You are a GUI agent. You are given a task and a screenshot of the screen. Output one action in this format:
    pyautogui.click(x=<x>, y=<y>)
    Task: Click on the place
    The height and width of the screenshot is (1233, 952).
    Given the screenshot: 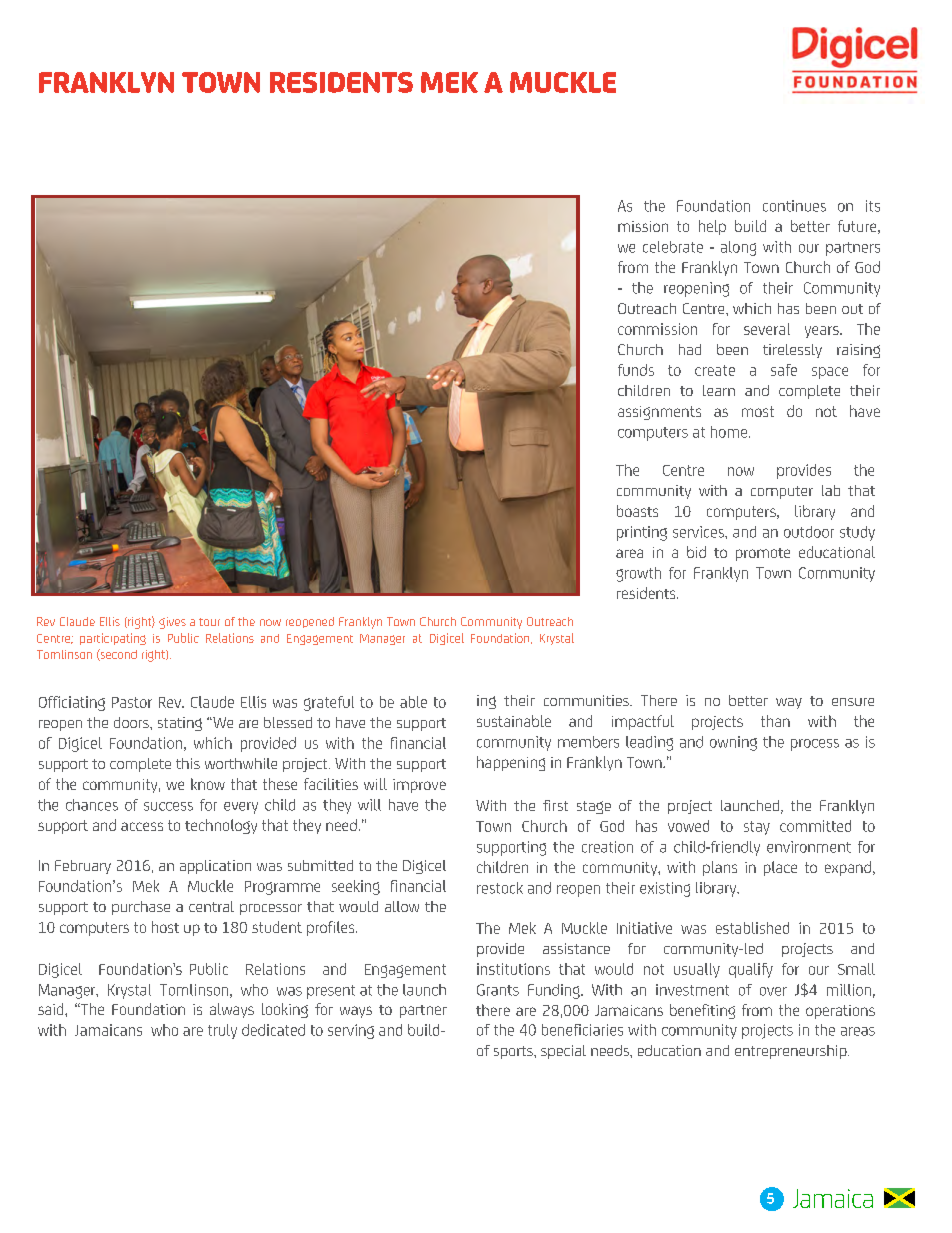 What is the action you would take?
    pyautogui.click(x=780, y=868)
